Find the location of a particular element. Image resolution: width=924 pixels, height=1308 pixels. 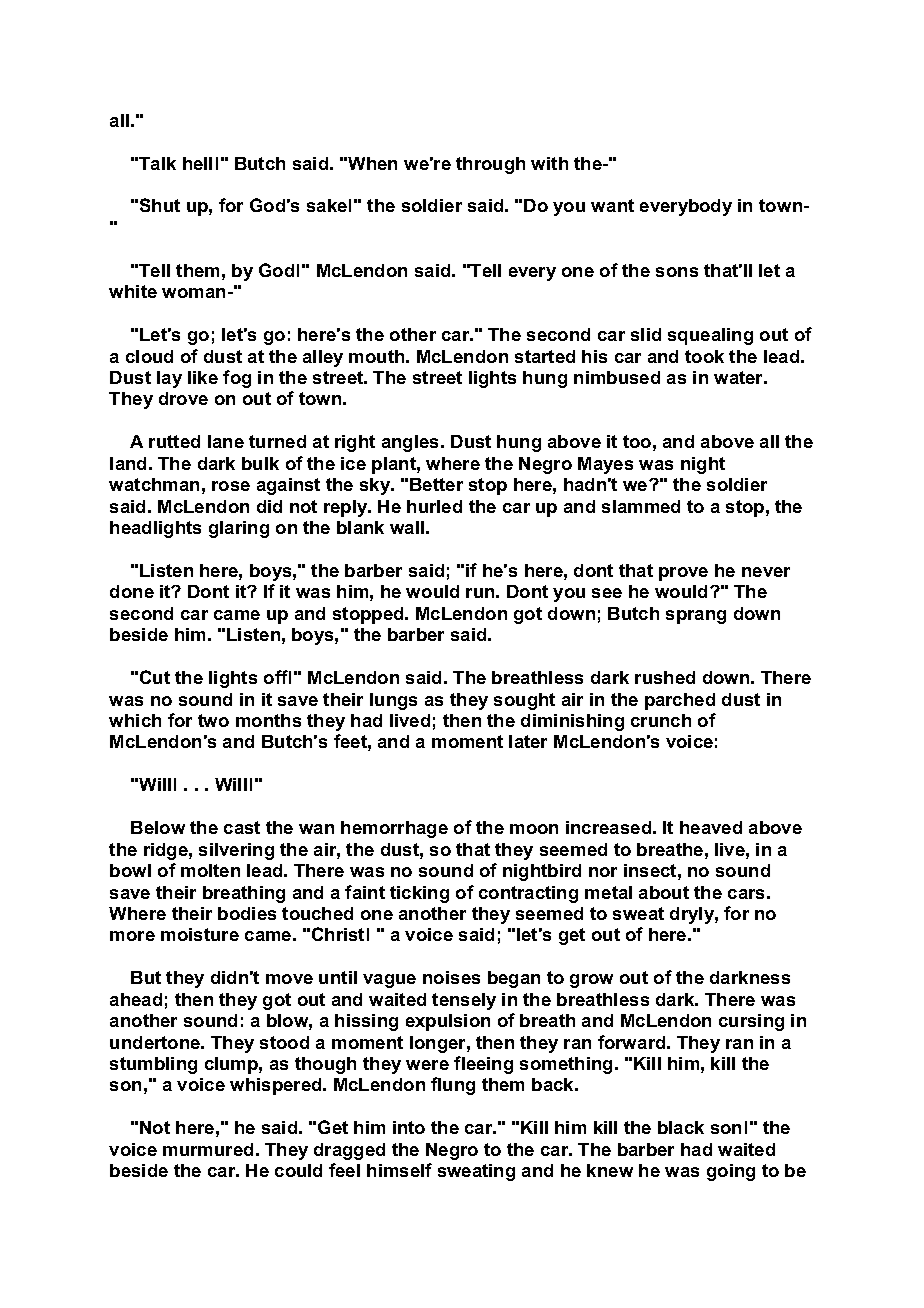

into is located at coordinates (409, 1127).
